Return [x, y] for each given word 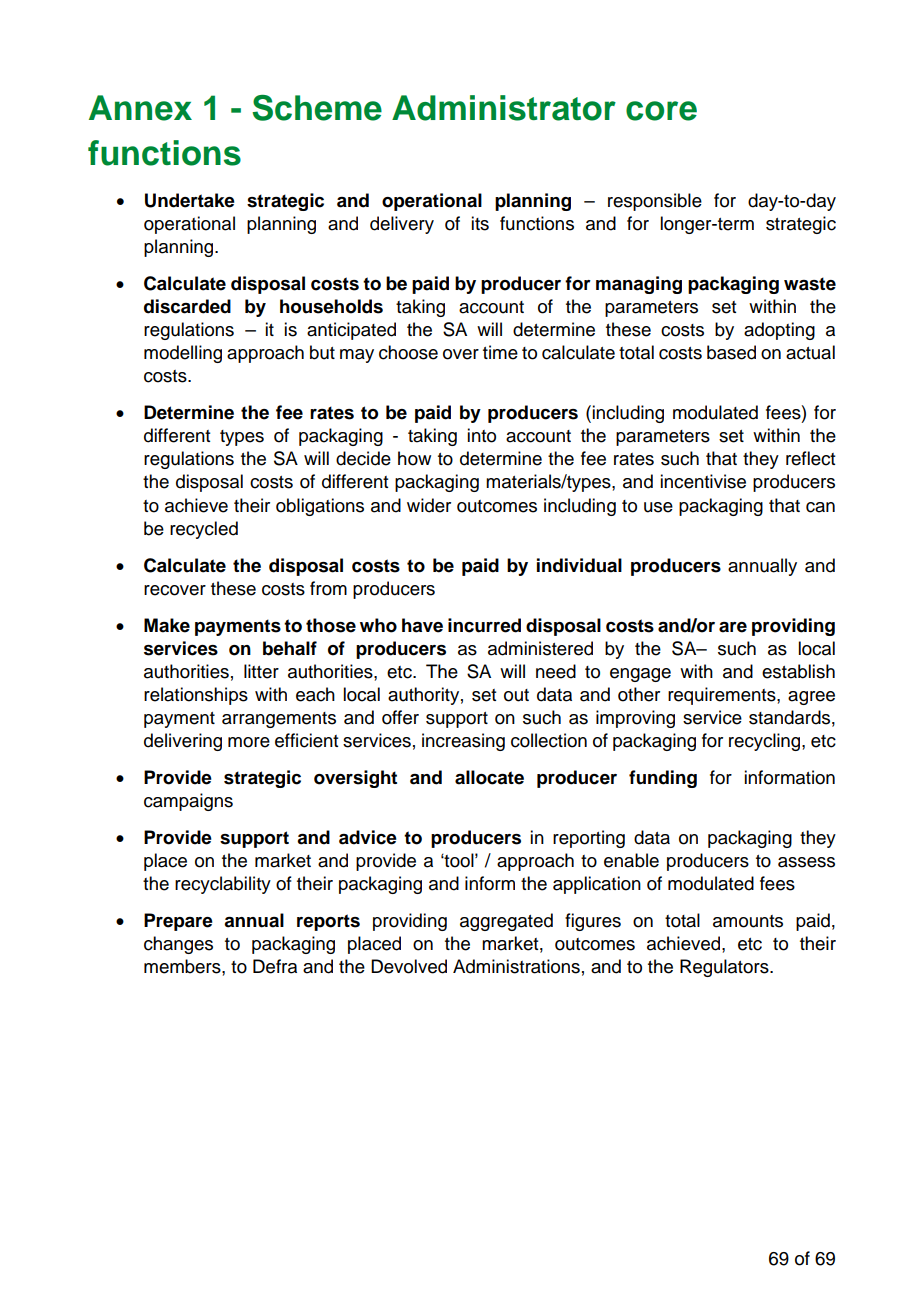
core [661, 111]
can [820, 507]
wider [429, 505]
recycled [204, 530]
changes [178, 945]
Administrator [504, 108]
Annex [140, 108]
